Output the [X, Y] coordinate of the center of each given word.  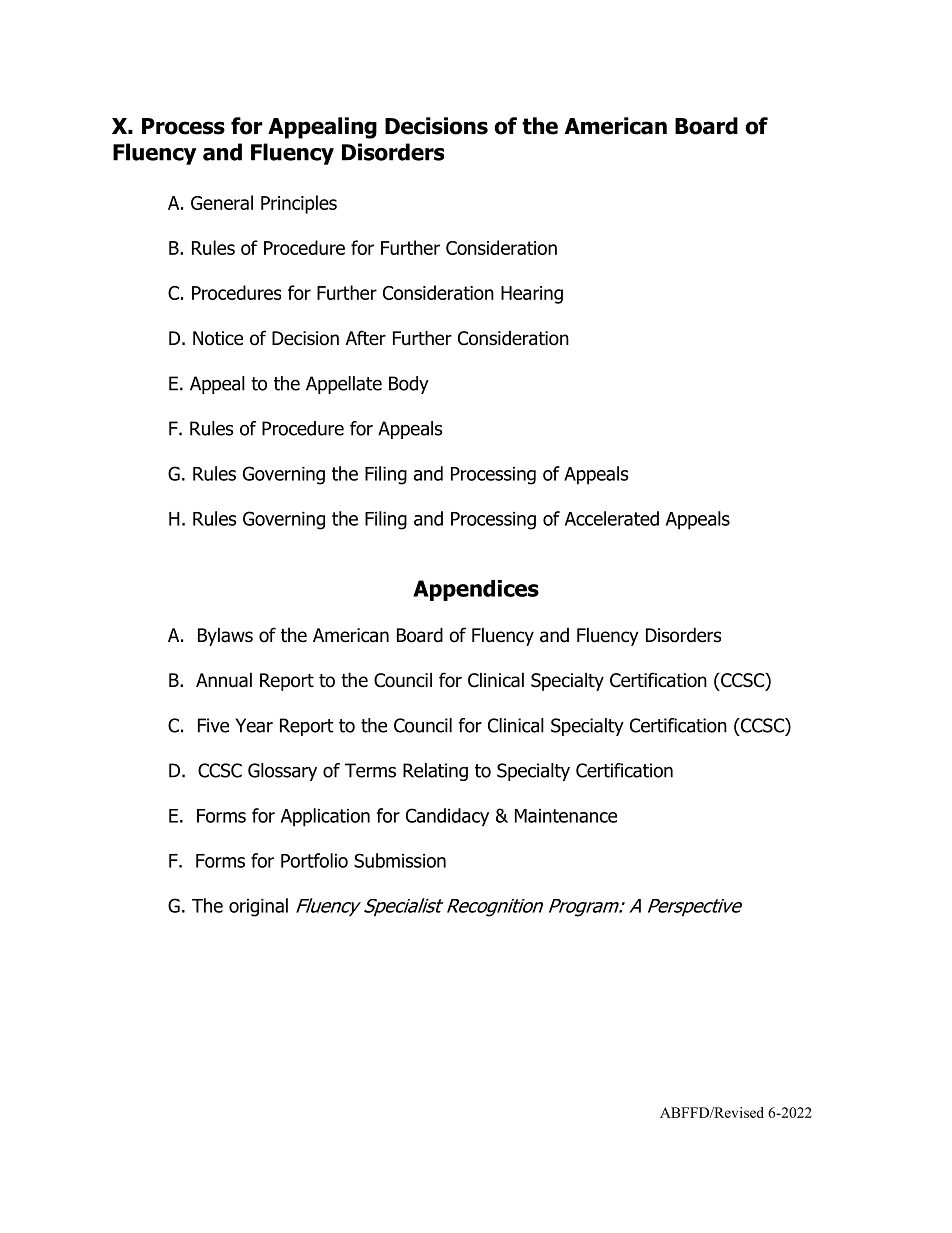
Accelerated [612, 518]
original [258, 907]
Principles [299, 204]
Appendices [476, 590]
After [366, 338]
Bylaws [225, 636]
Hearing [532, 295]
